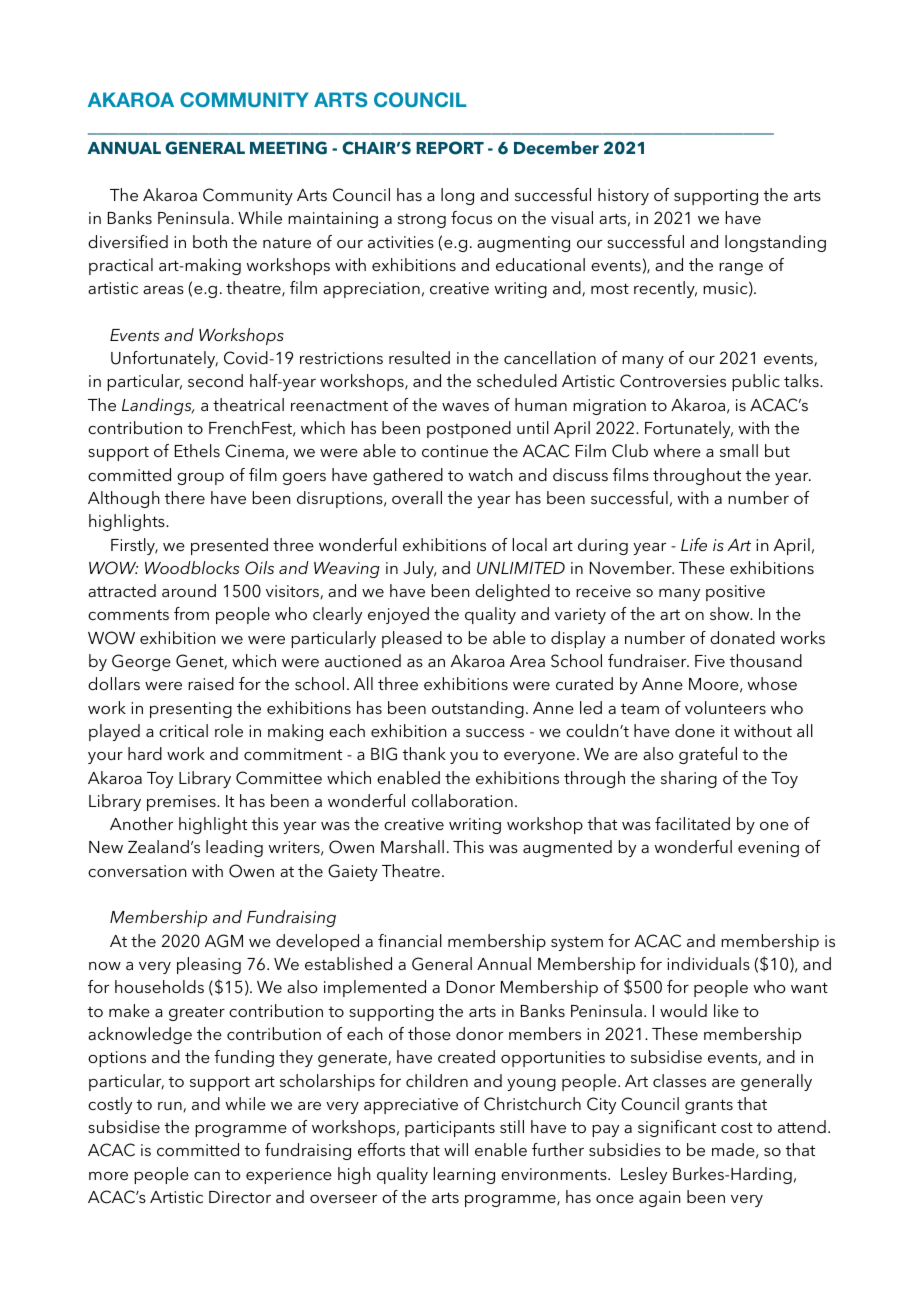  Describe the element at coordinates (623, 196) in the document. I see `history` at that location.
